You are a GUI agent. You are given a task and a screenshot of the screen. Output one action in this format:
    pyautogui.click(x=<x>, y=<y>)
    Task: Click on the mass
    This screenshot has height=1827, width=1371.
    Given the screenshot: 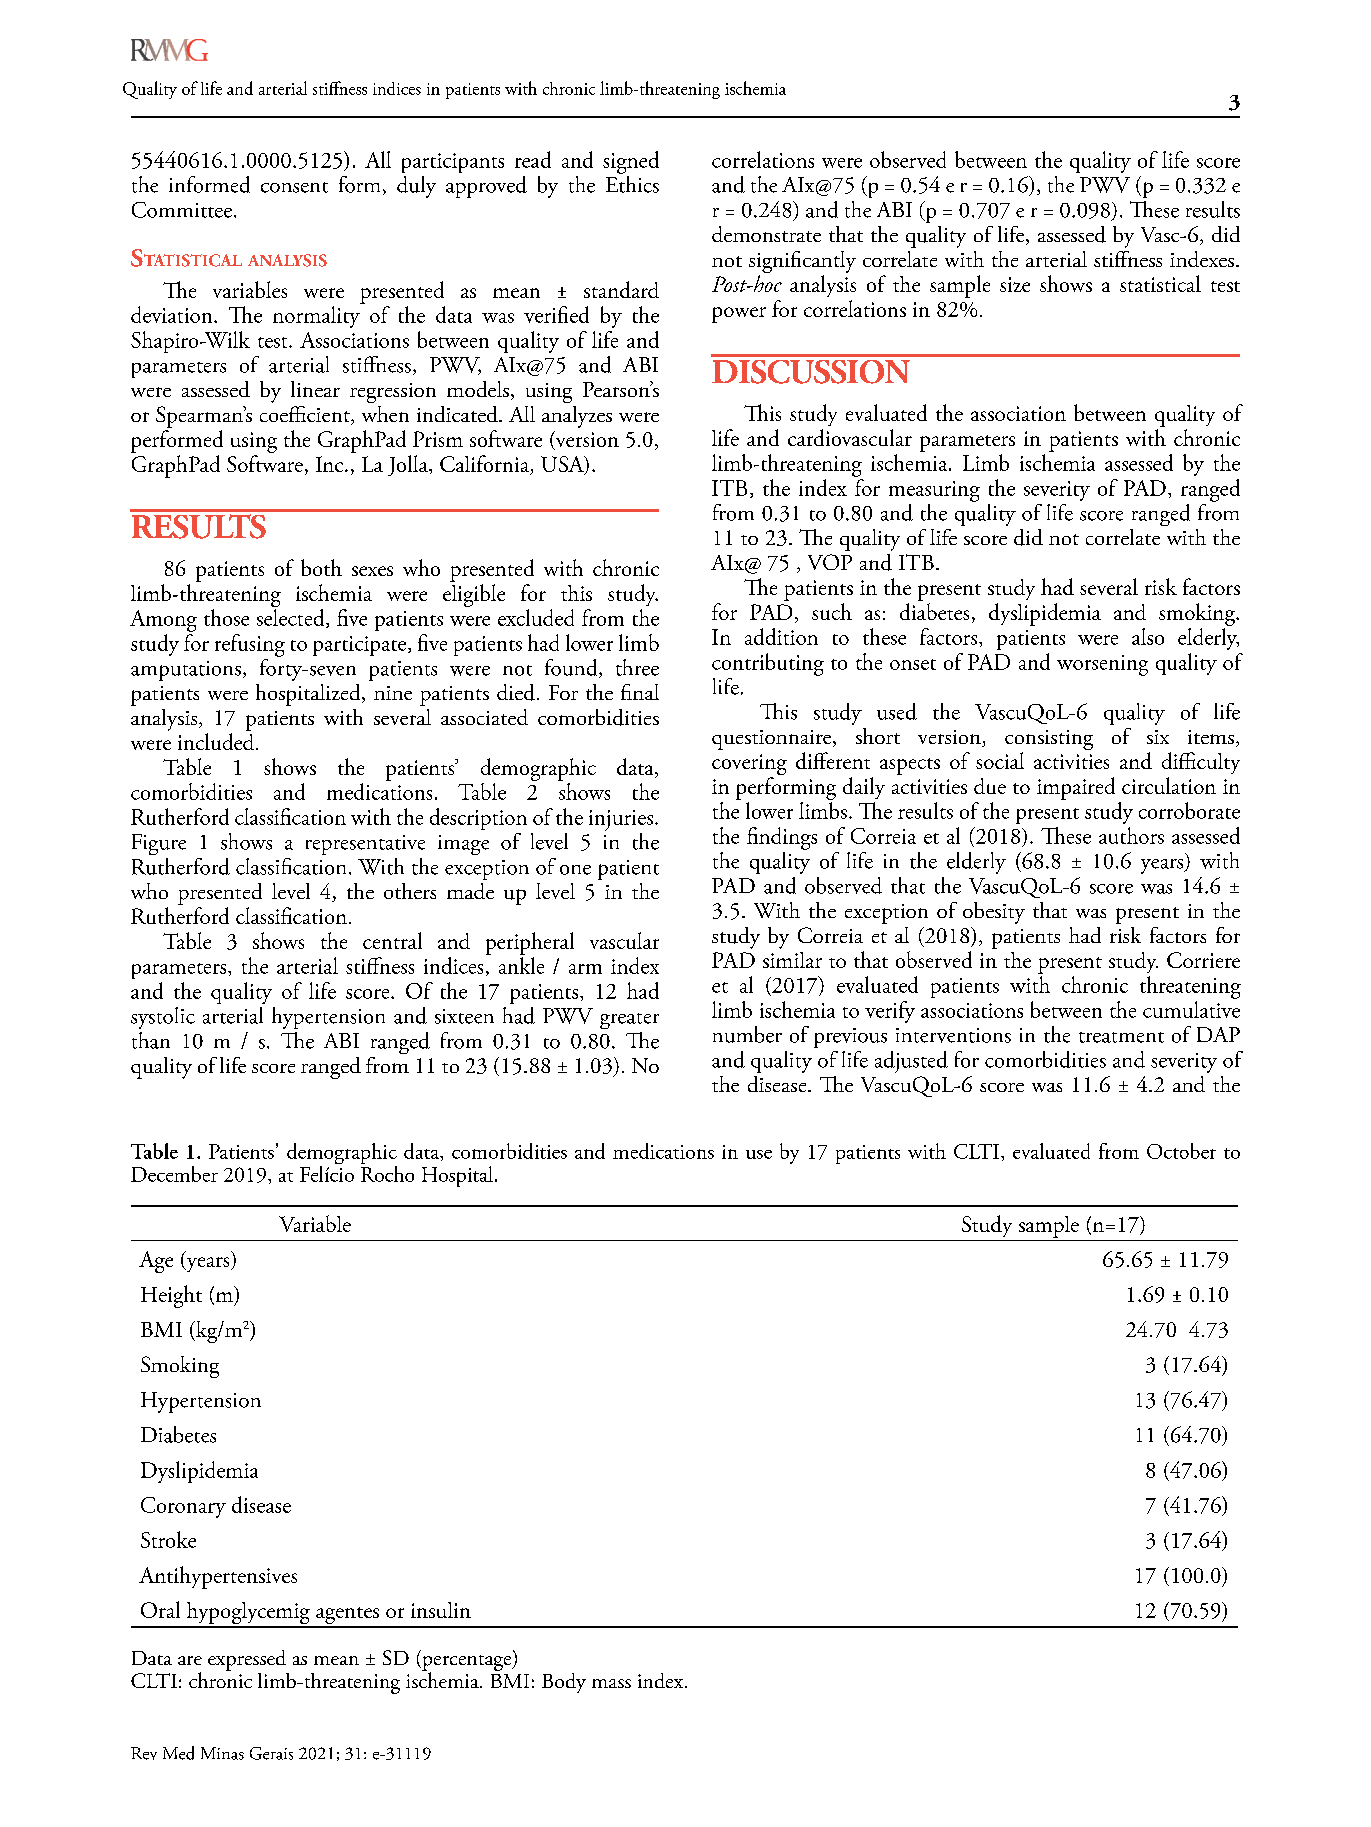 What is the action you would take?
    pyautogui.click(x=611, y=1683)
